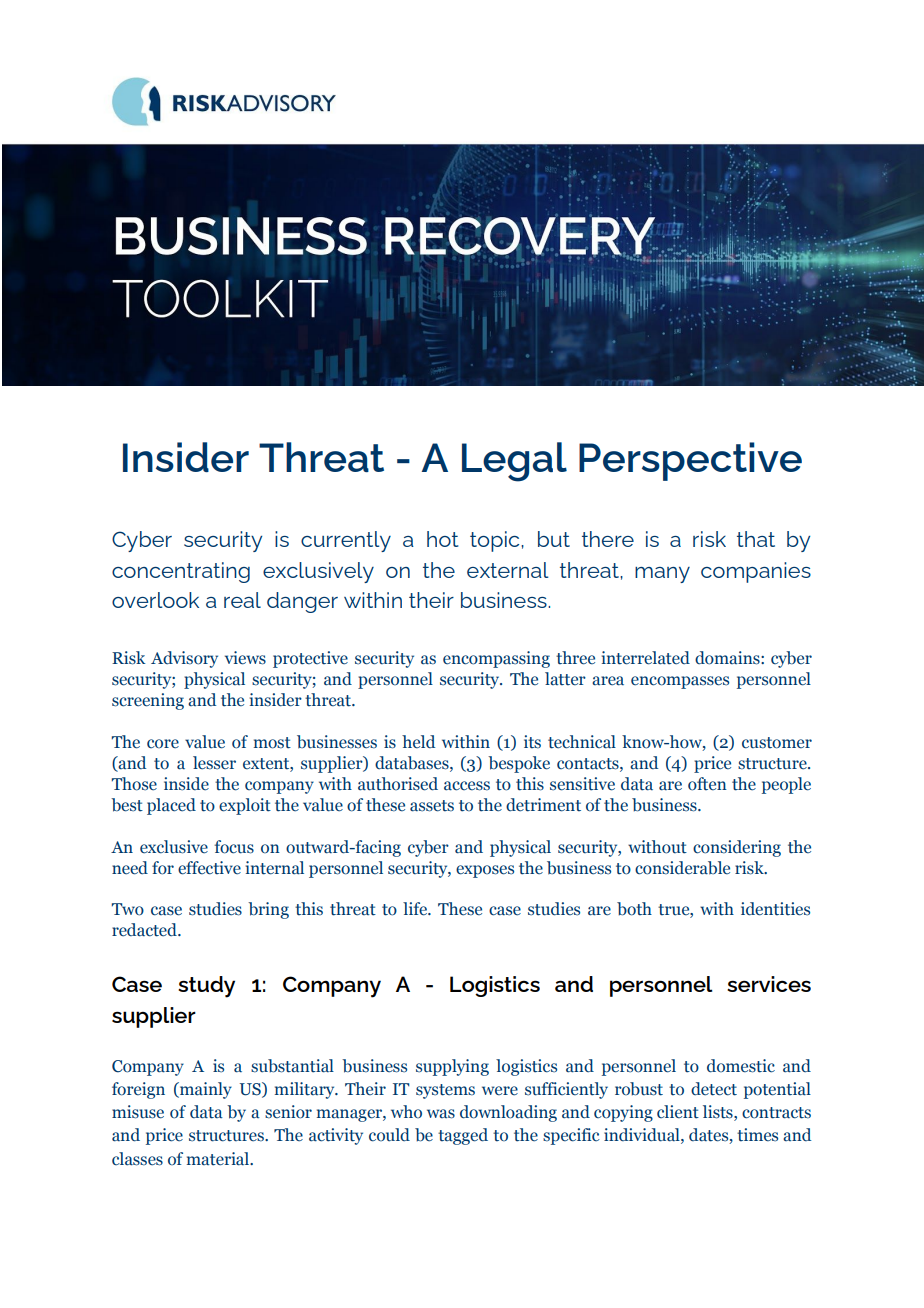  Describe the element at coordinates (416, 909) in the document. I see `life` at that location.
